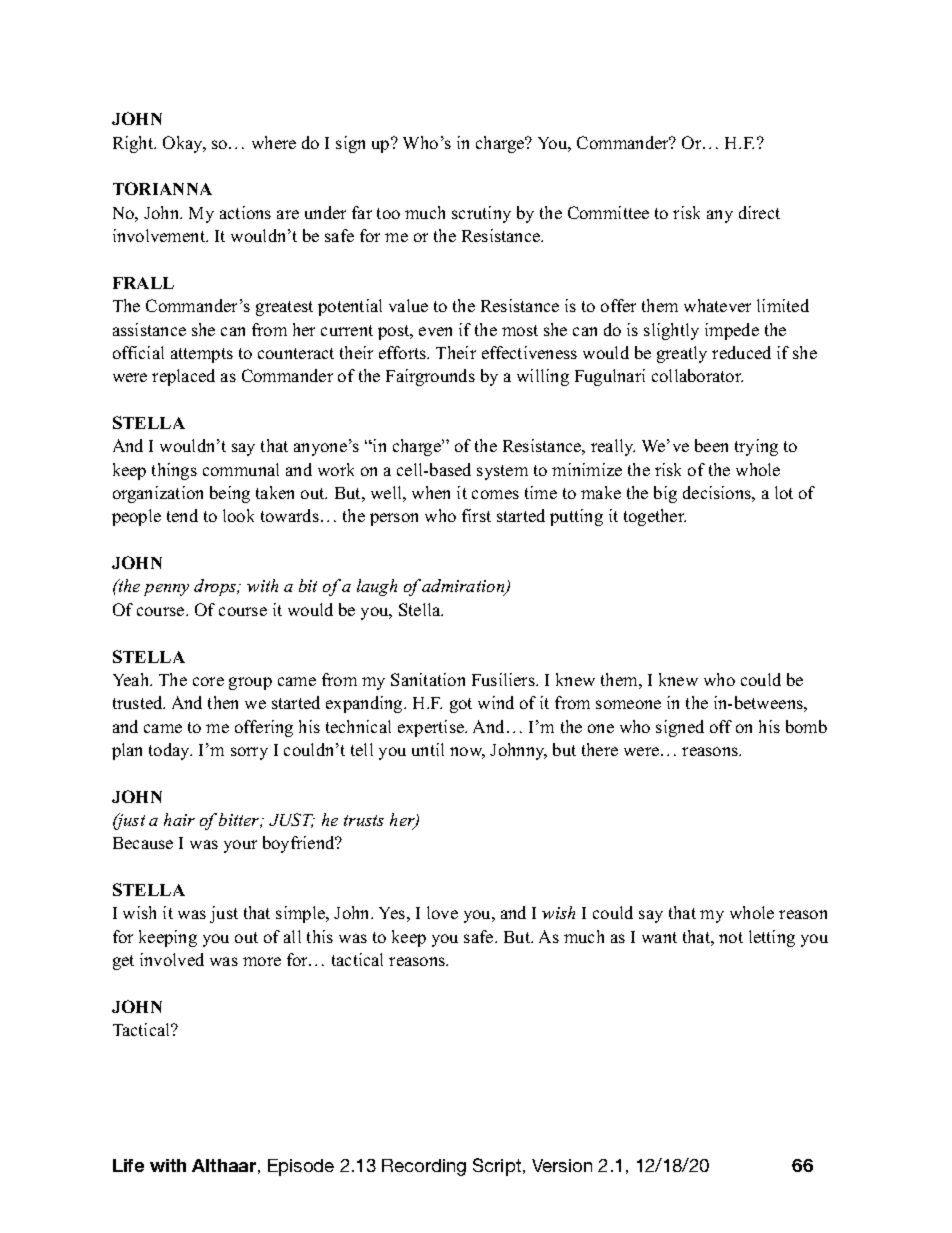 This screenshot has height=1233, width=952. Describe the element at coordinates (128, 1165) in the screenshot. I see `Life` at that location.
